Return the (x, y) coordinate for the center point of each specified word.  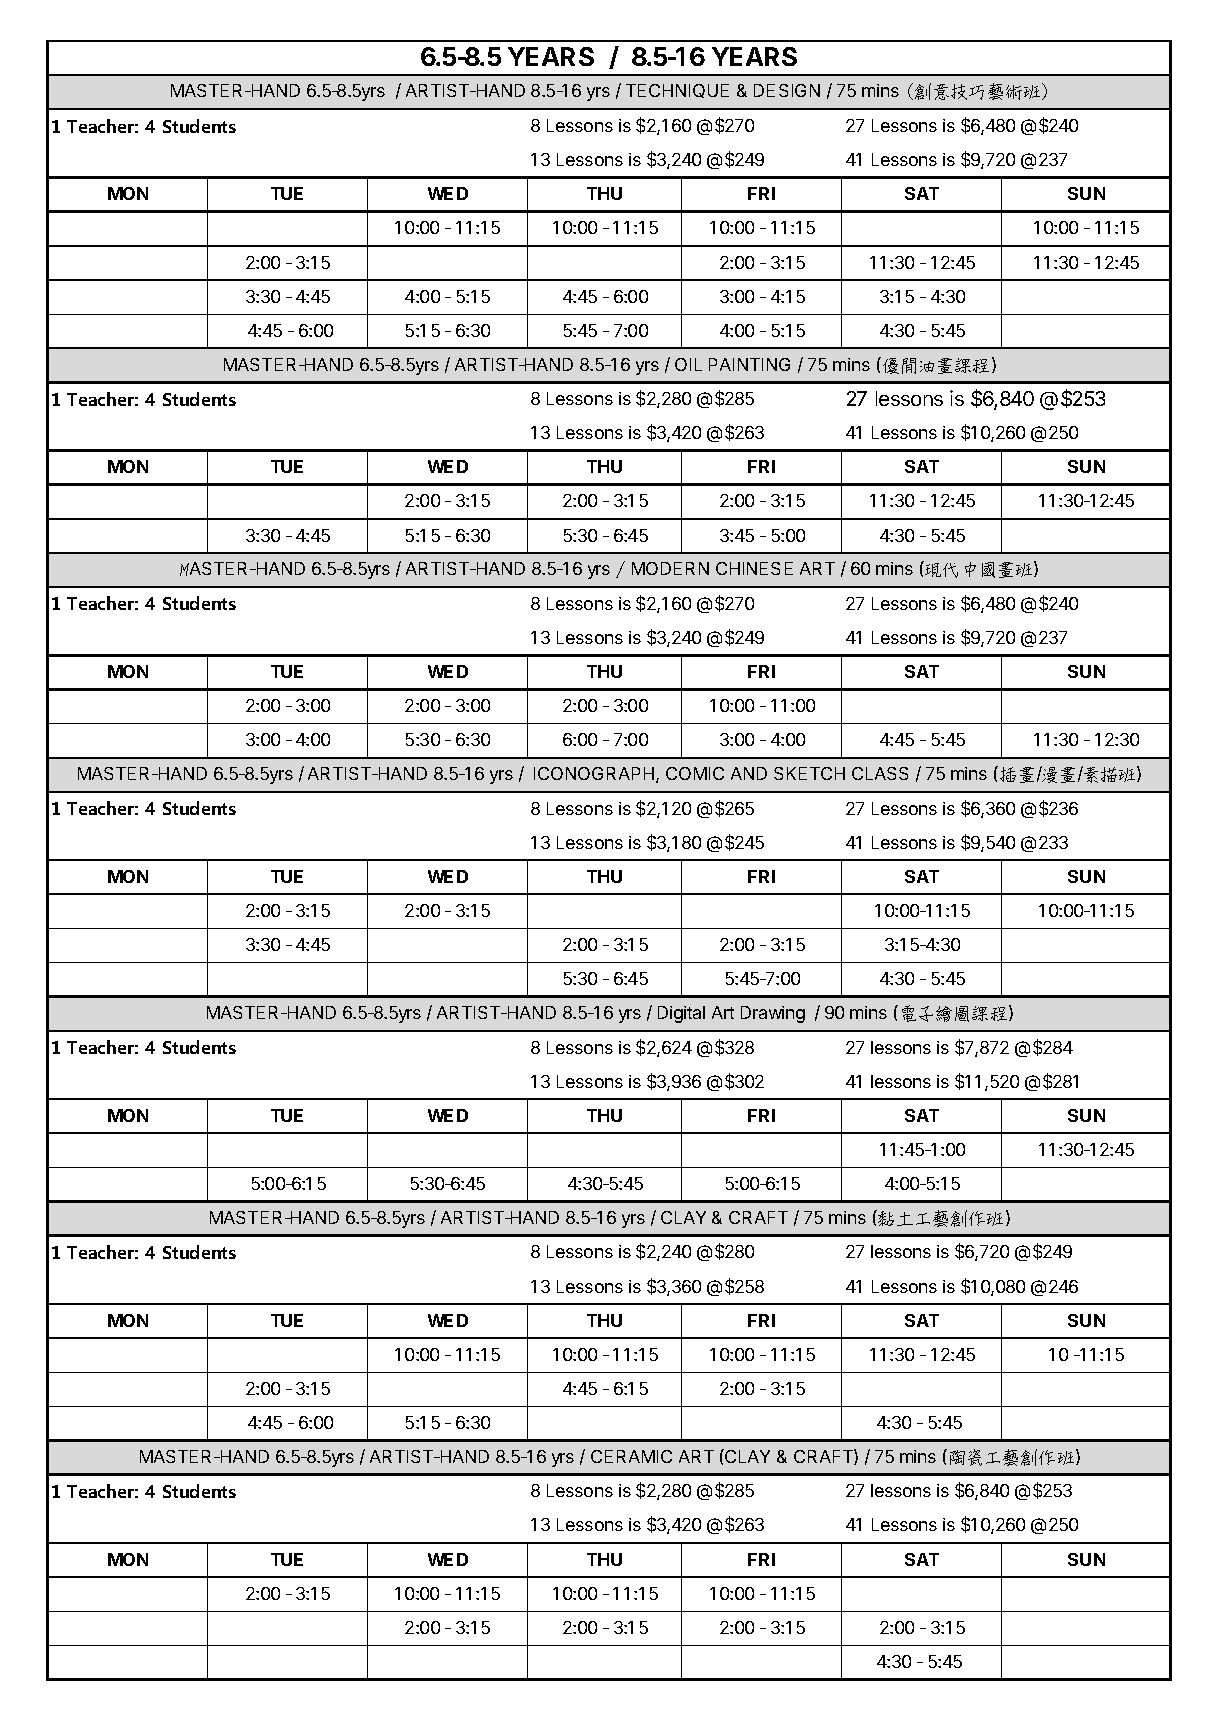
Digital (681, 1014)
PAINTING (749, 364)
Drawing (773, 1014)
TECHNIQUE (677, 91)
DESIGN (787, 90)
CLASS (880, 773)
